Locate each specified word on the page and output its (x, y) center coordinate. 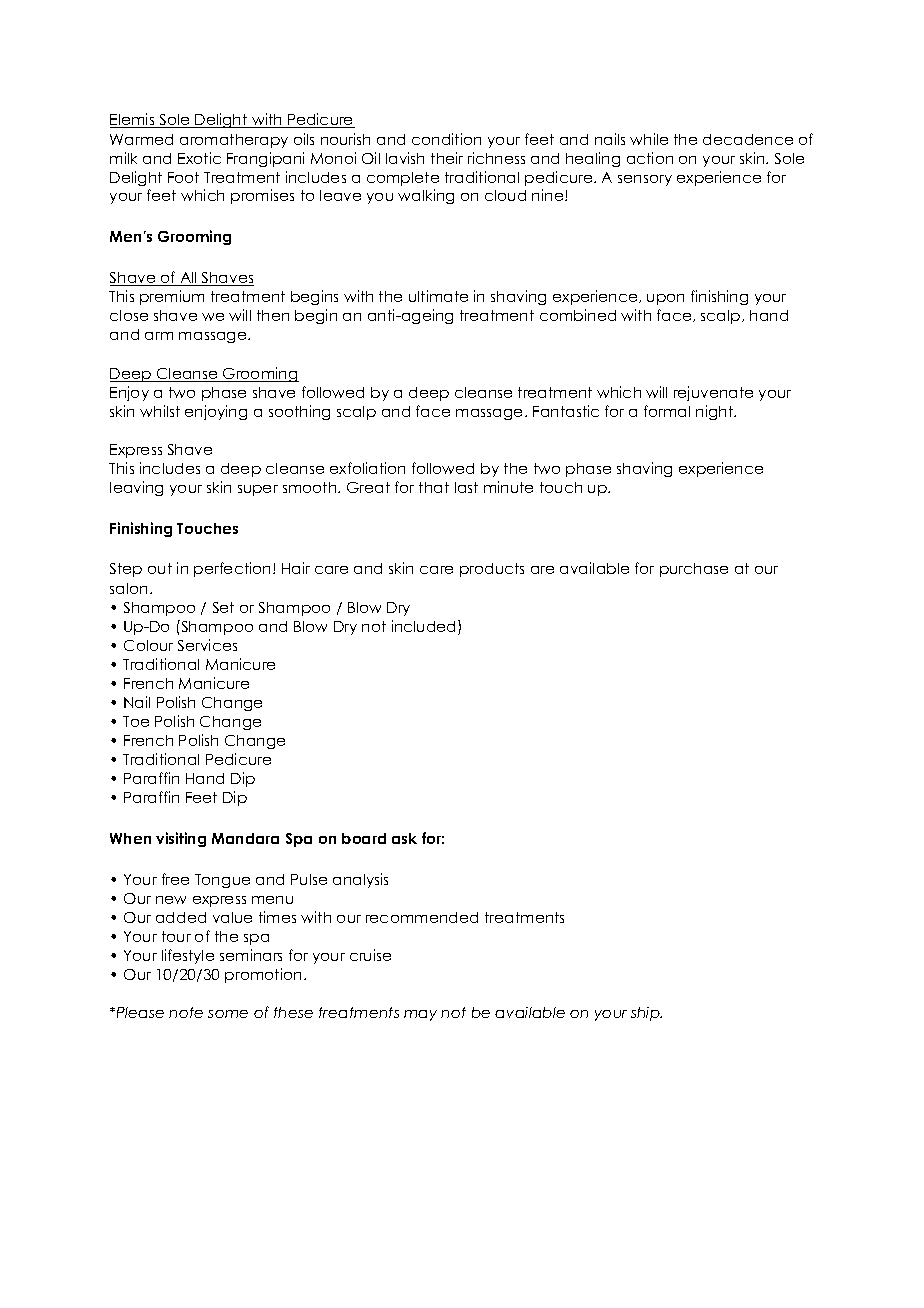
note (186, 1012)
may (420, 1015)
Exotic (199, 158)
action (650, 158)
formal (667, 411)
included (425, 627)
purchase (694, 570)
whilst (160, 411)
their (447, 158)
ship (646, 1014)
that (434, 487)
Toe (136, 721)
